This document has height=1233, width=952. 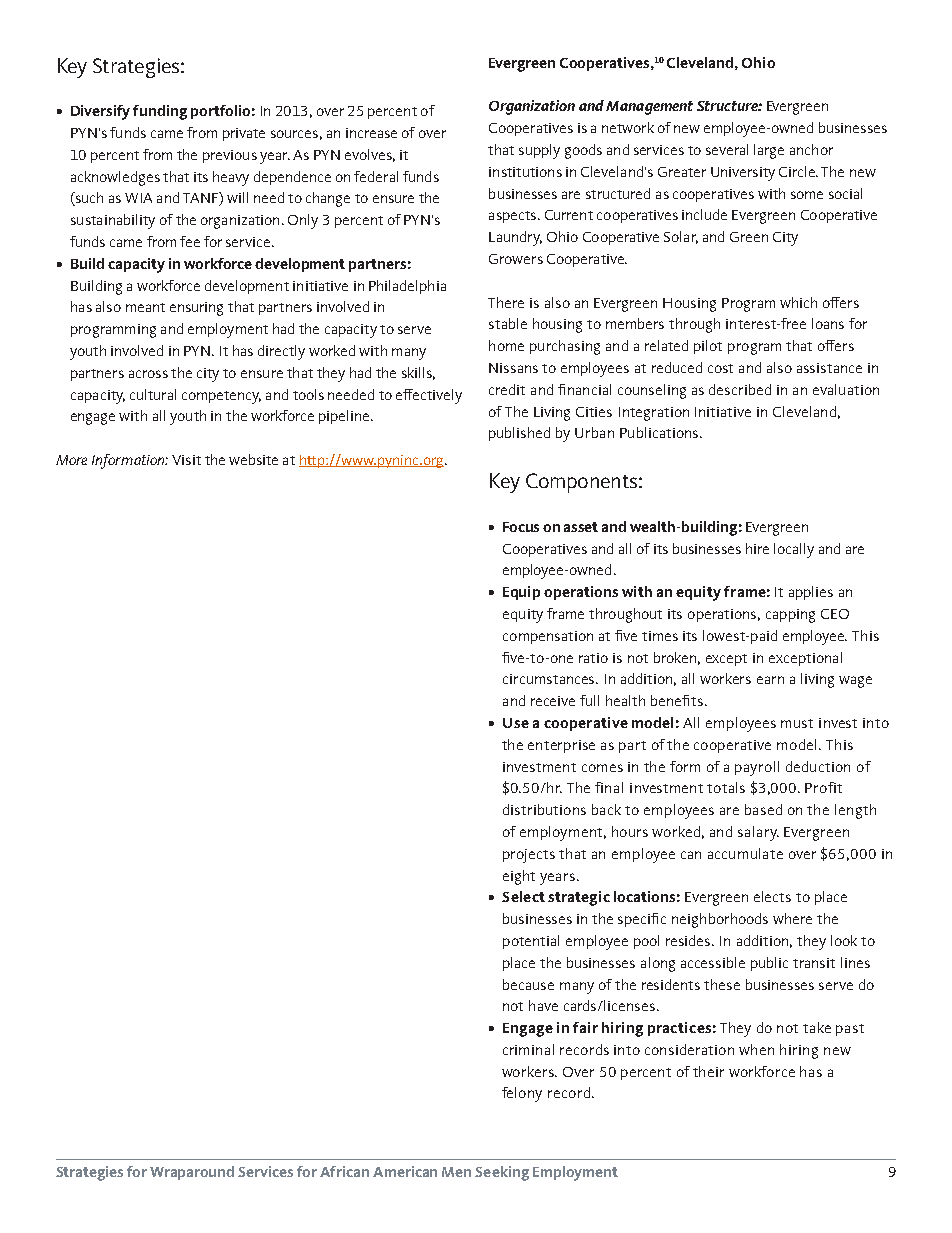 I want to click on capping, so click(x=790, y=616).
